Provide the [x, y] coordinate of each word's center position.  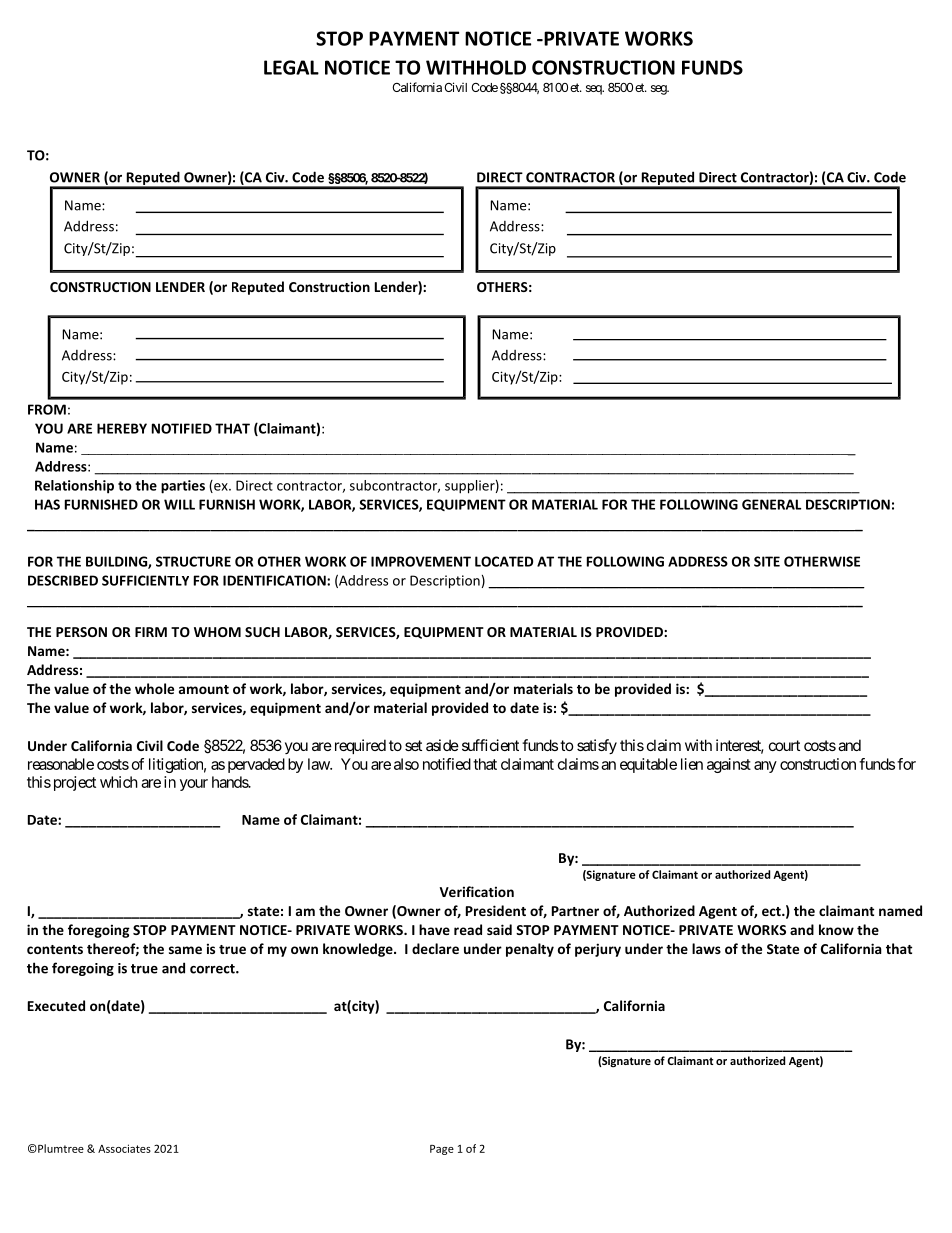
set [413, 745]
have [434, 929]
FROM [47, 409]
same [185, 950]
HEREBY [122, 428]
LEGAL [291, 67]
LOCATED [504, 561]
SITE [767, 561]
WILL [179, 504]
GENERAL [771, 504]
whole [154, 688]
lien [692, 764]
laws [706, 948]
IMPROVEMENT [421, 561]
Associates [124, 1148]
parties [183, 487]
